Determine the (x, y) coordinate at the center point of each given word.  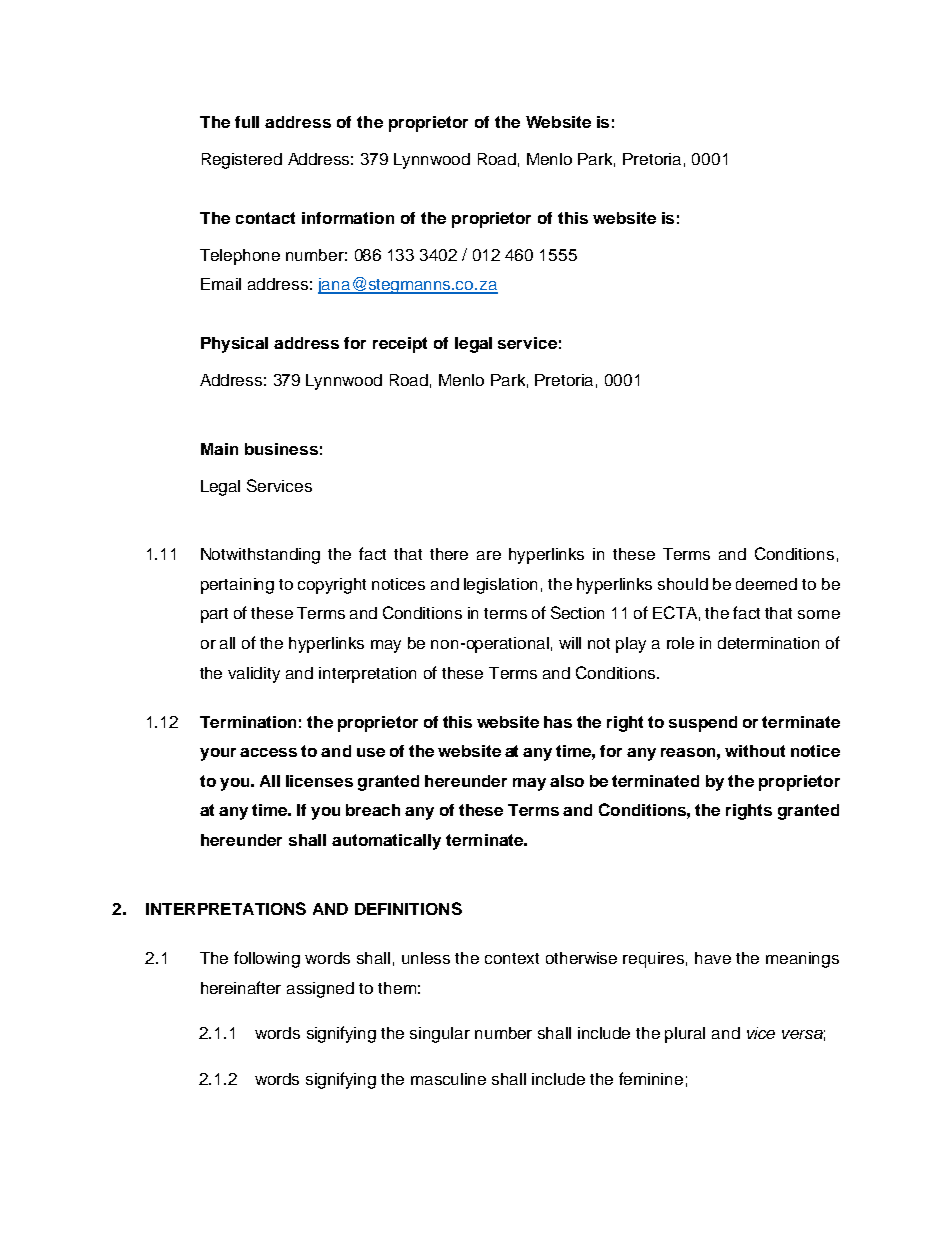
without (755, 751)
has (558, 722)
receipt (400, 345)
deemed (766, 584)
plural (685, 1035)
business (281, 449)
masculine (448, 1079)
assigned (320, 990)
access (268, 752)
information (348, 218)
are (489, 555)
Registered (242, 161)
